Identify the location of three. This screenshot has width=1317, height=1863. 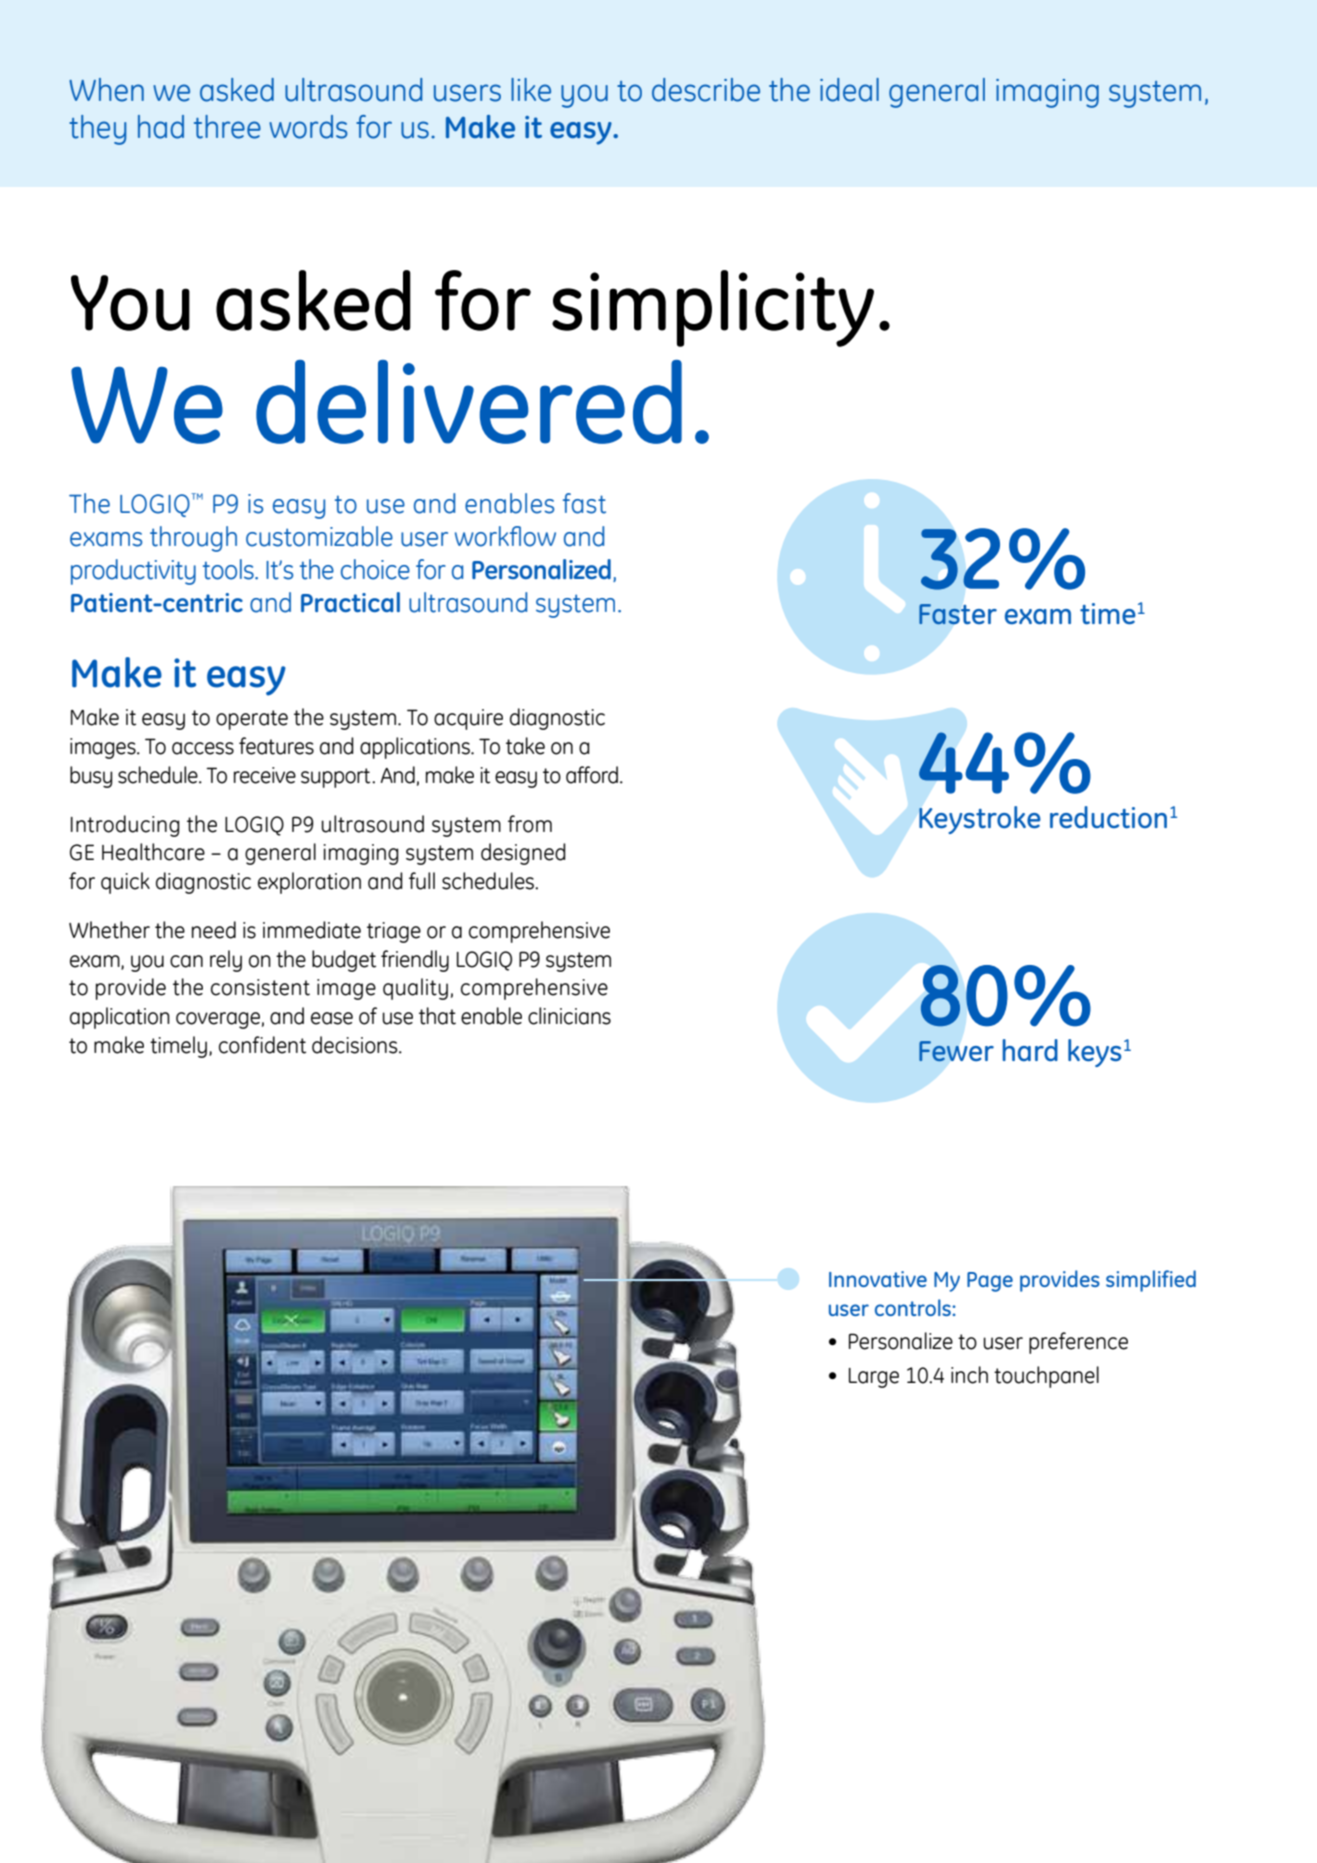
(227, 127).
